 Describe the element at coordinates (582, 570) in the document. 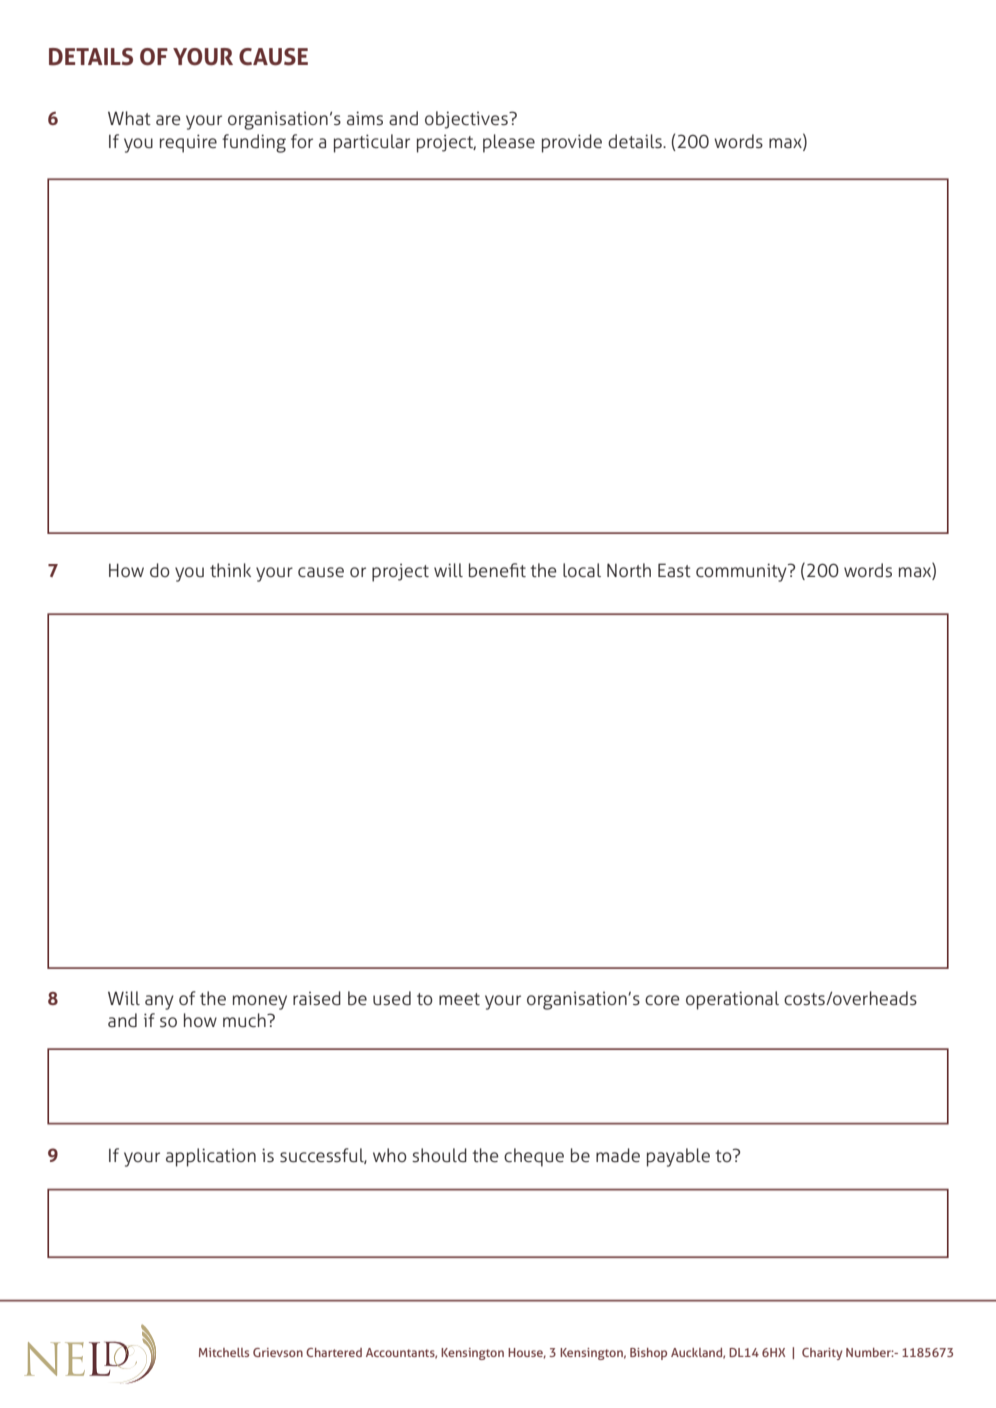

I see `local` at that location.
